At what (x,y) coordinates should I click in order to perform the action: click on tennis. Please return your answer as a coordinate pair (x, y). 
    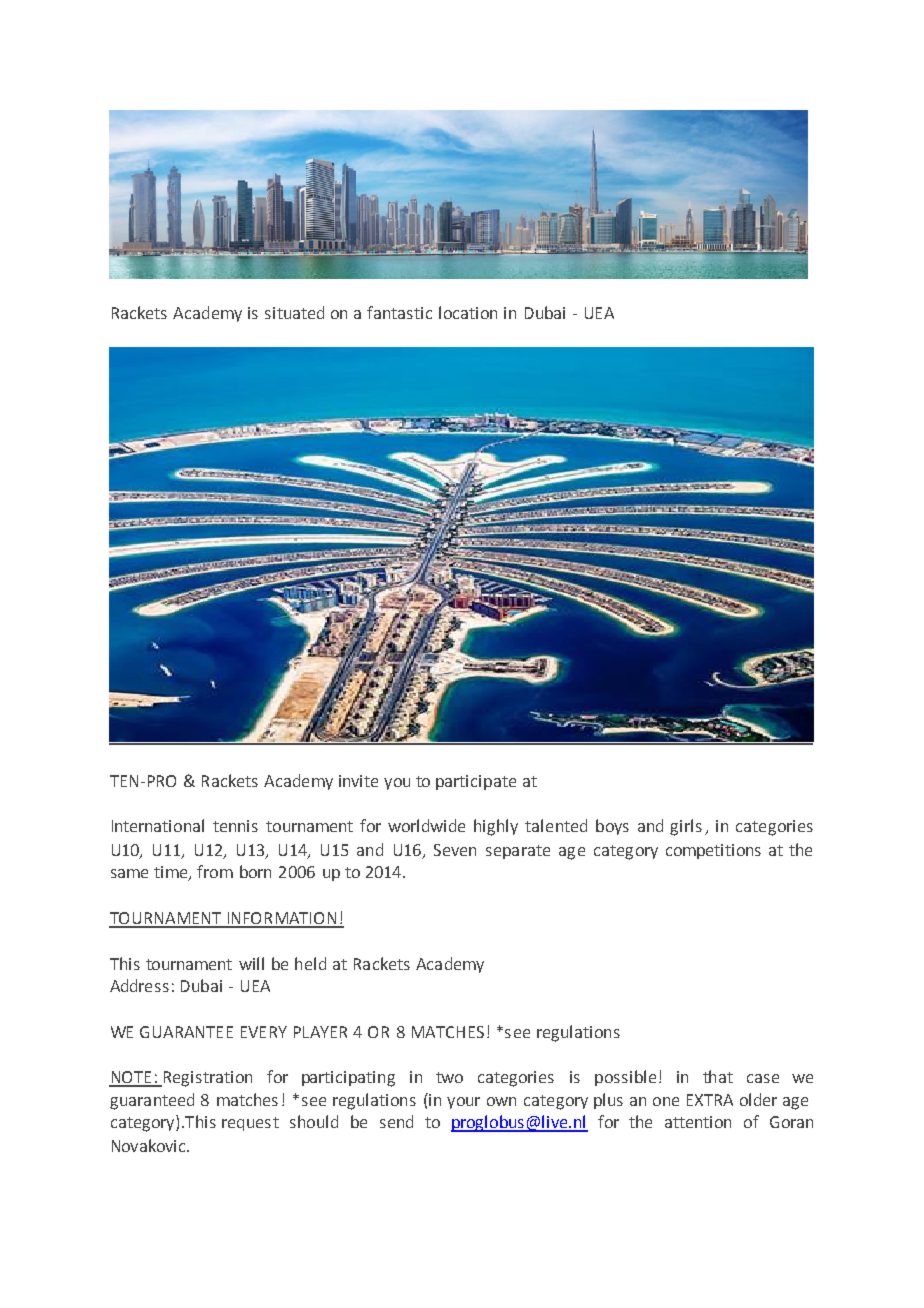
    Looking at the image, I should click on (235, 826).
